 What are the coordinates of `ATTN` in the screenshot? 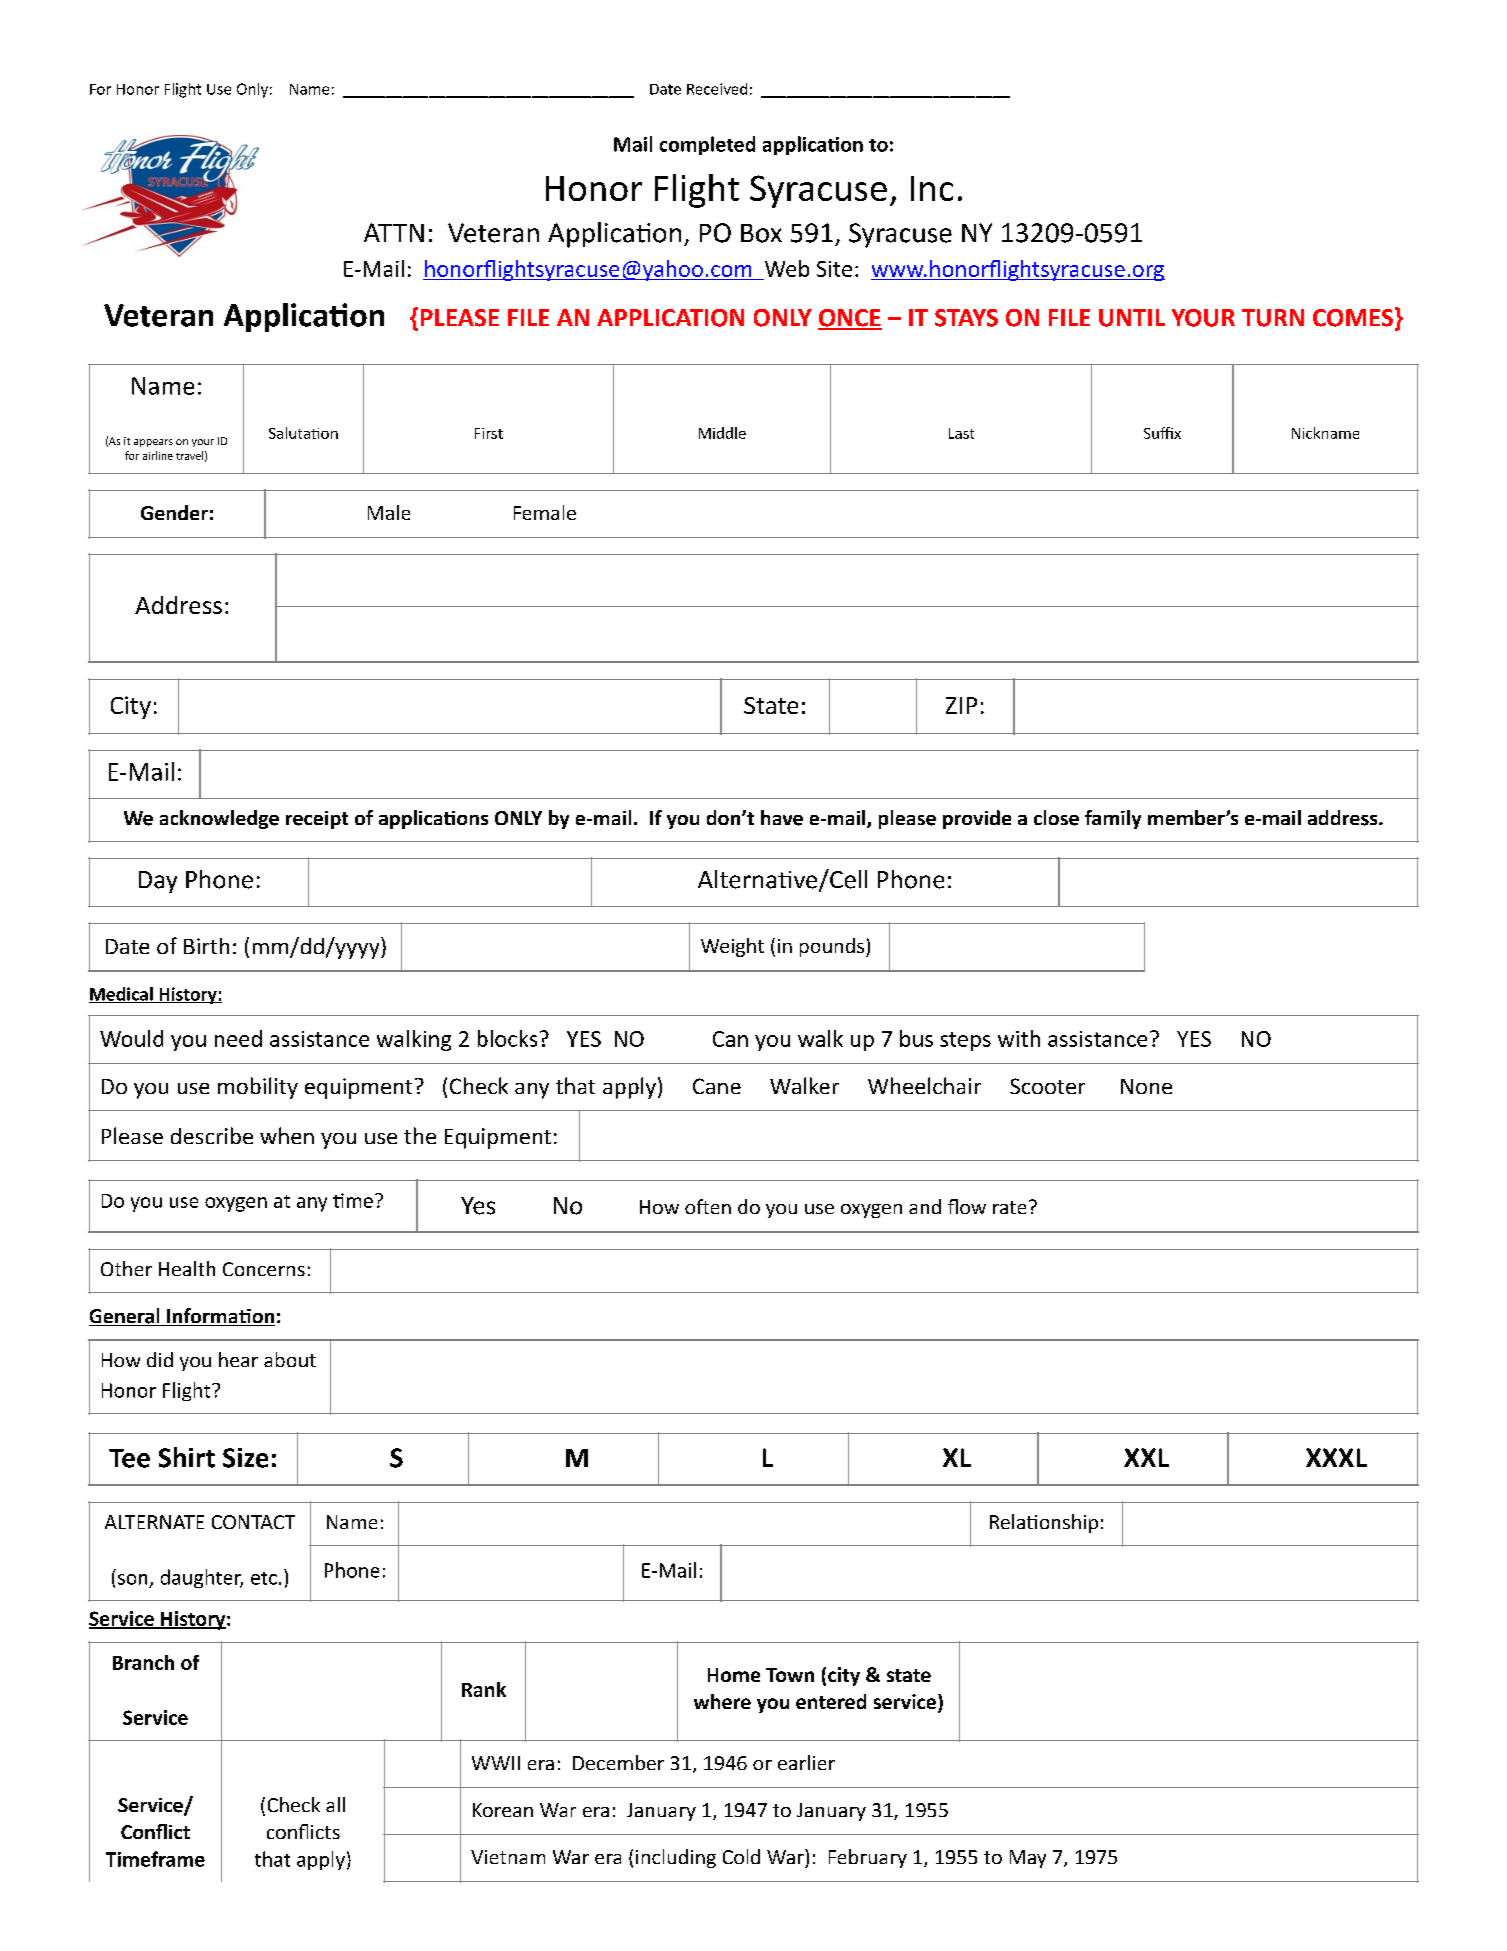 It's located at (394, 232).
